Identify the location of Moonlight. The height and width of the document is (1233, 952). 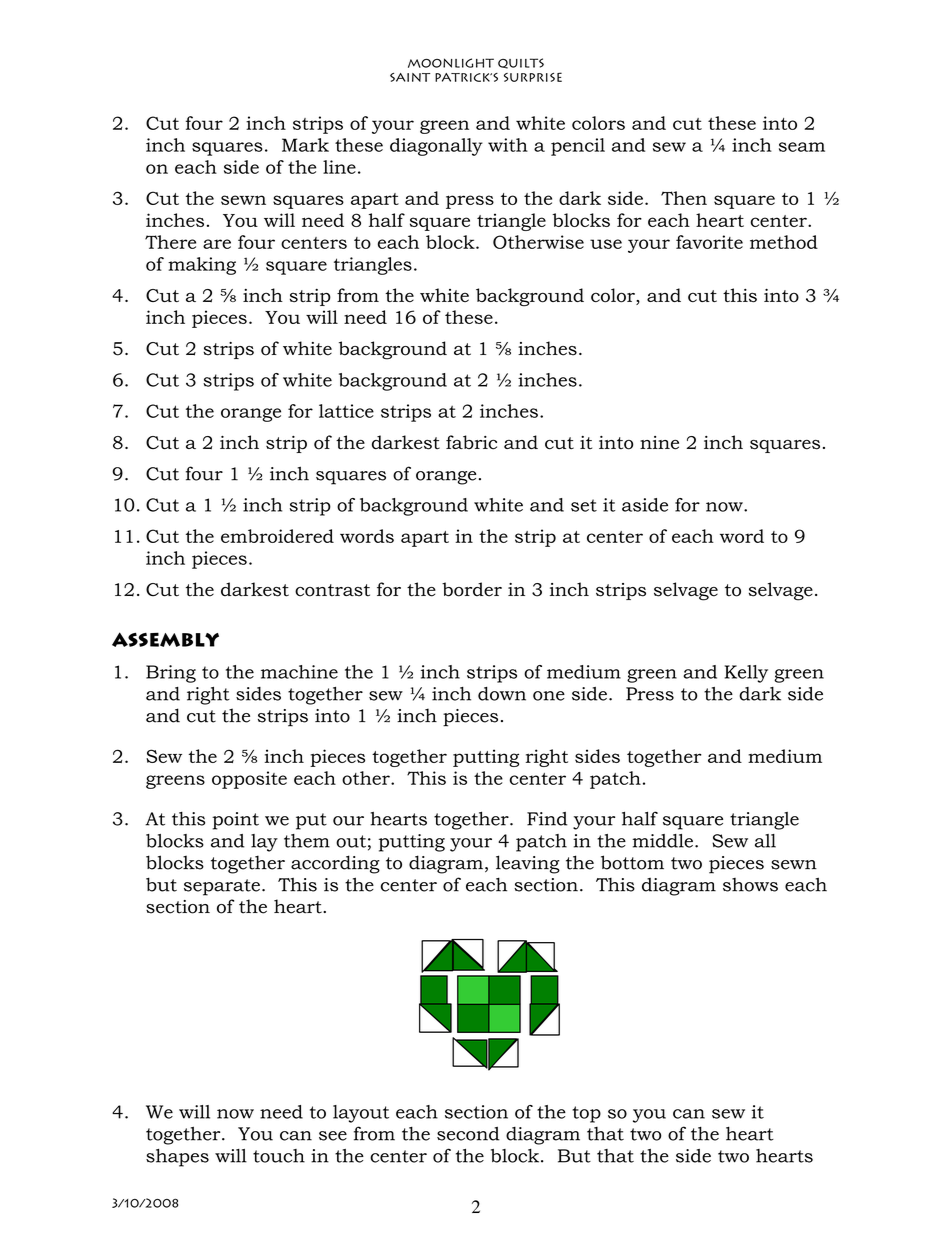
(451, 63).
